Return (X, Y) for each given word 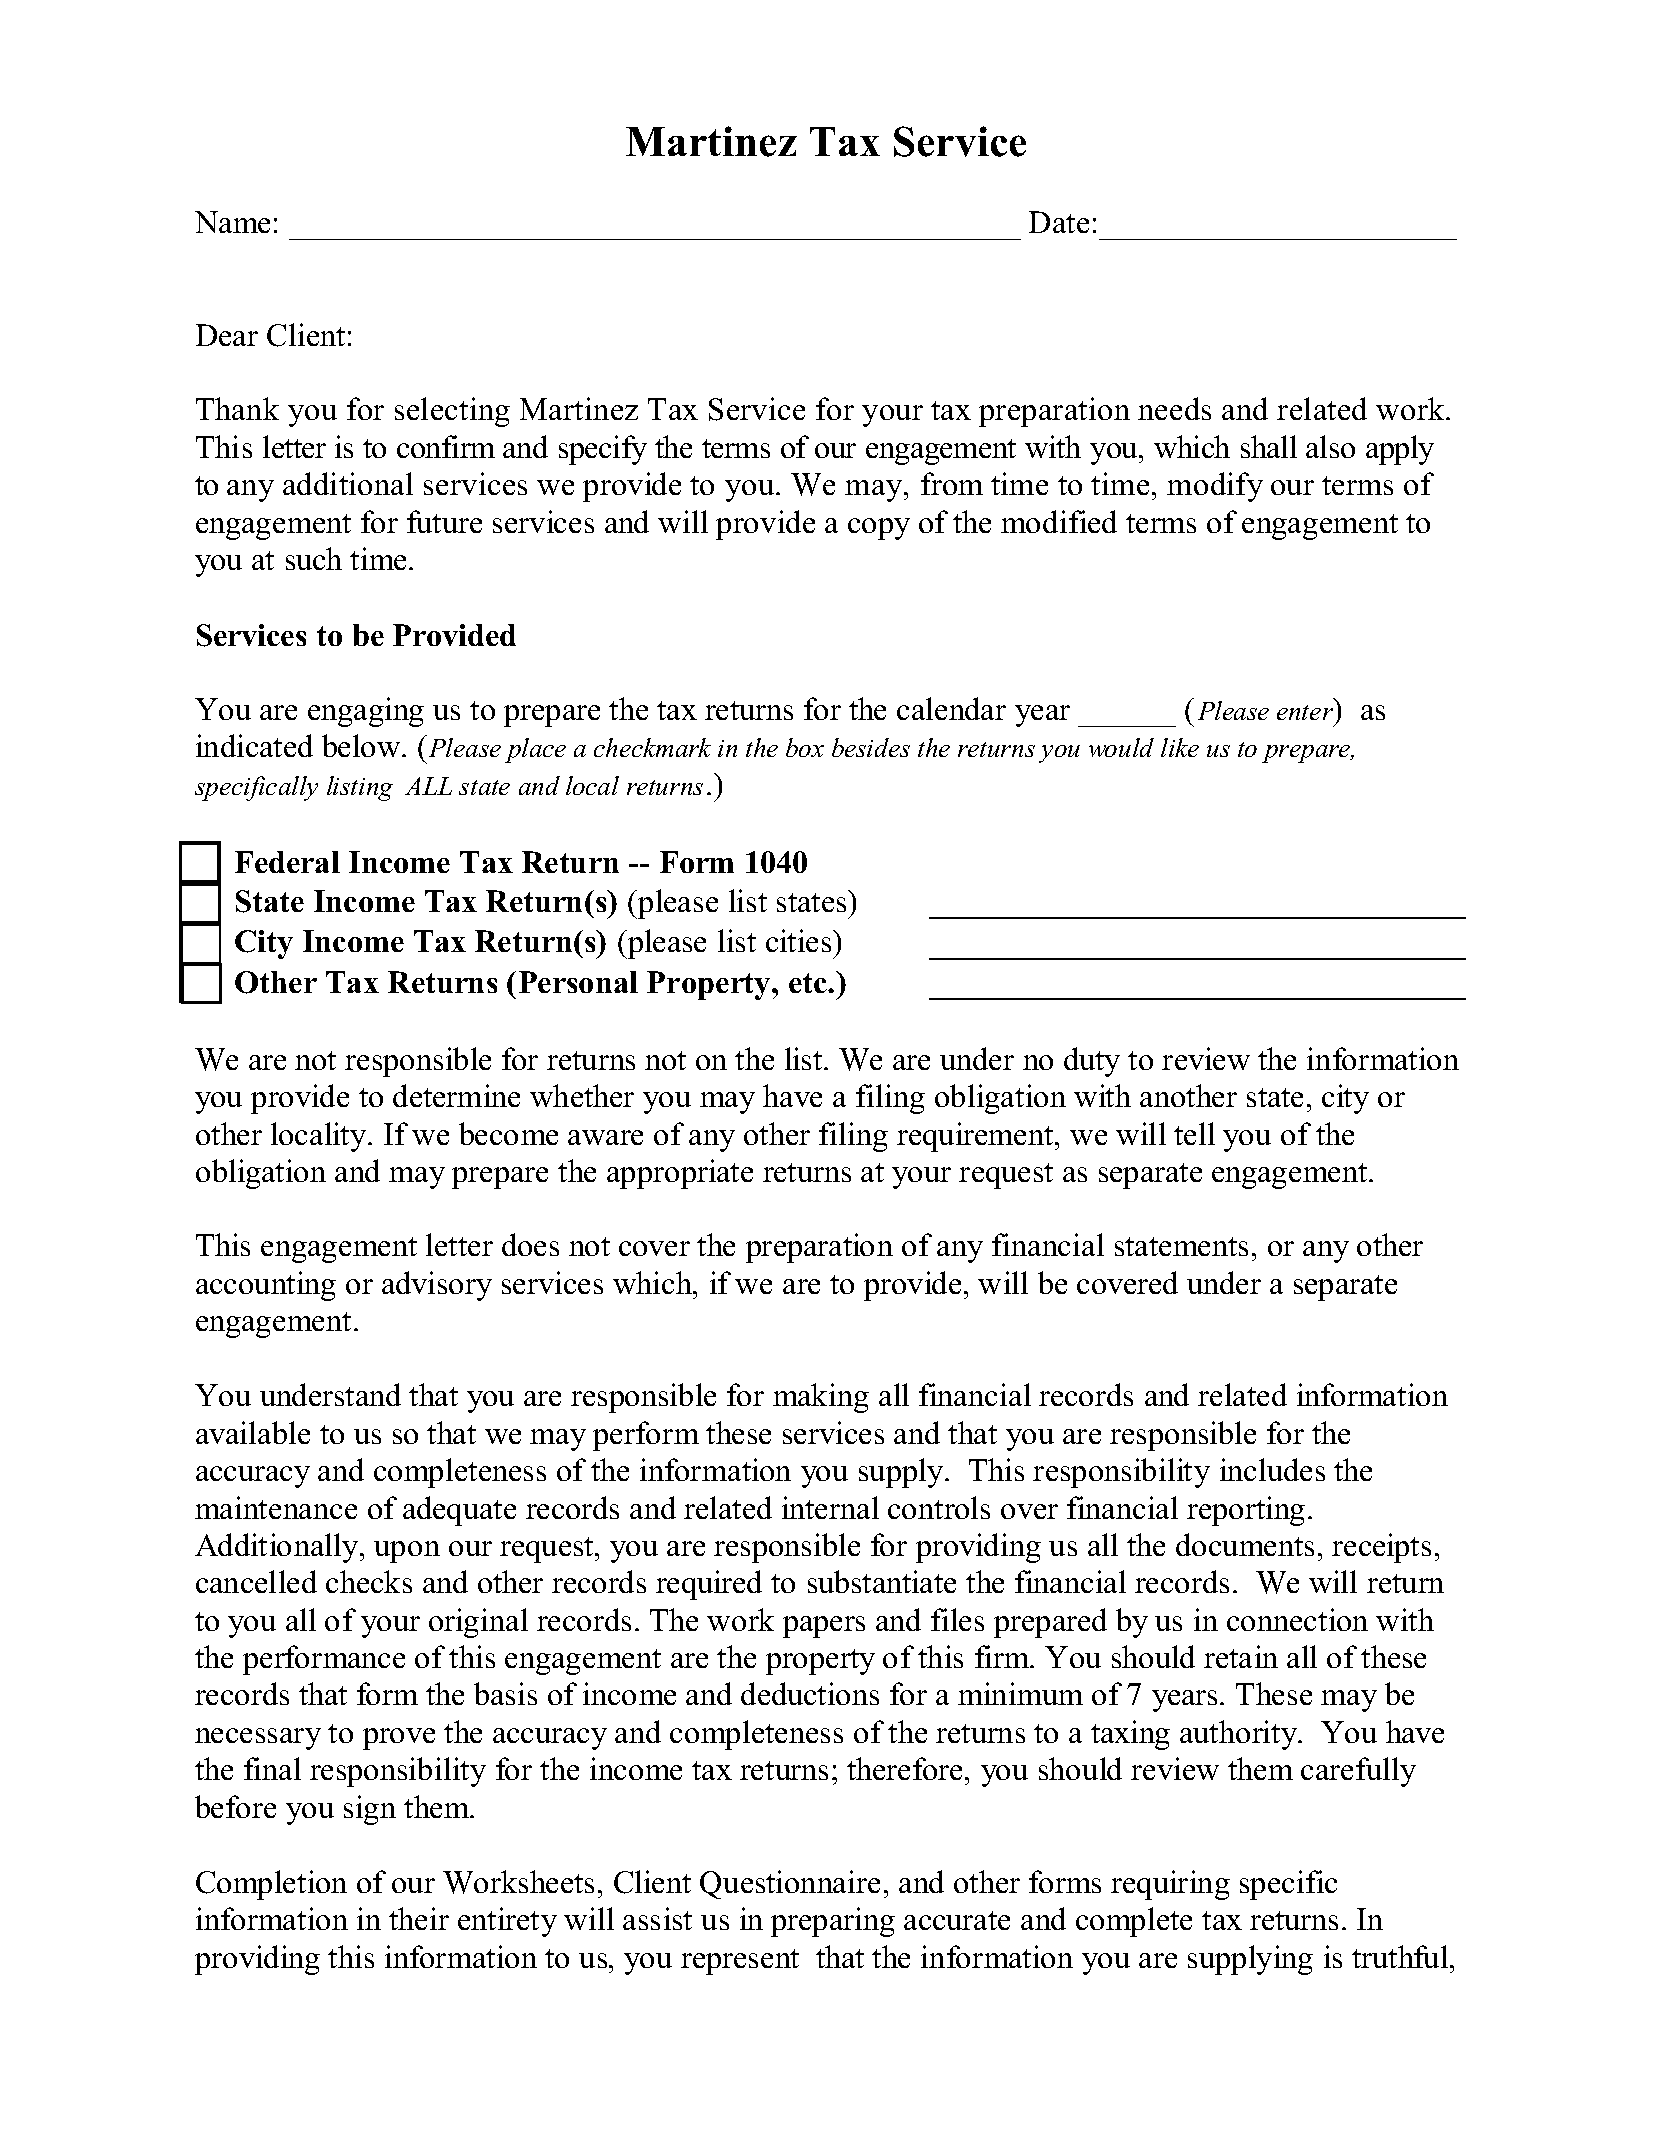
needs (1174, 408)
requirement (976, 1137)
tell (1194, 1133)
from (952, 483)
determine (456, 1095)
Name (232, 222)
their (419, 1918)
